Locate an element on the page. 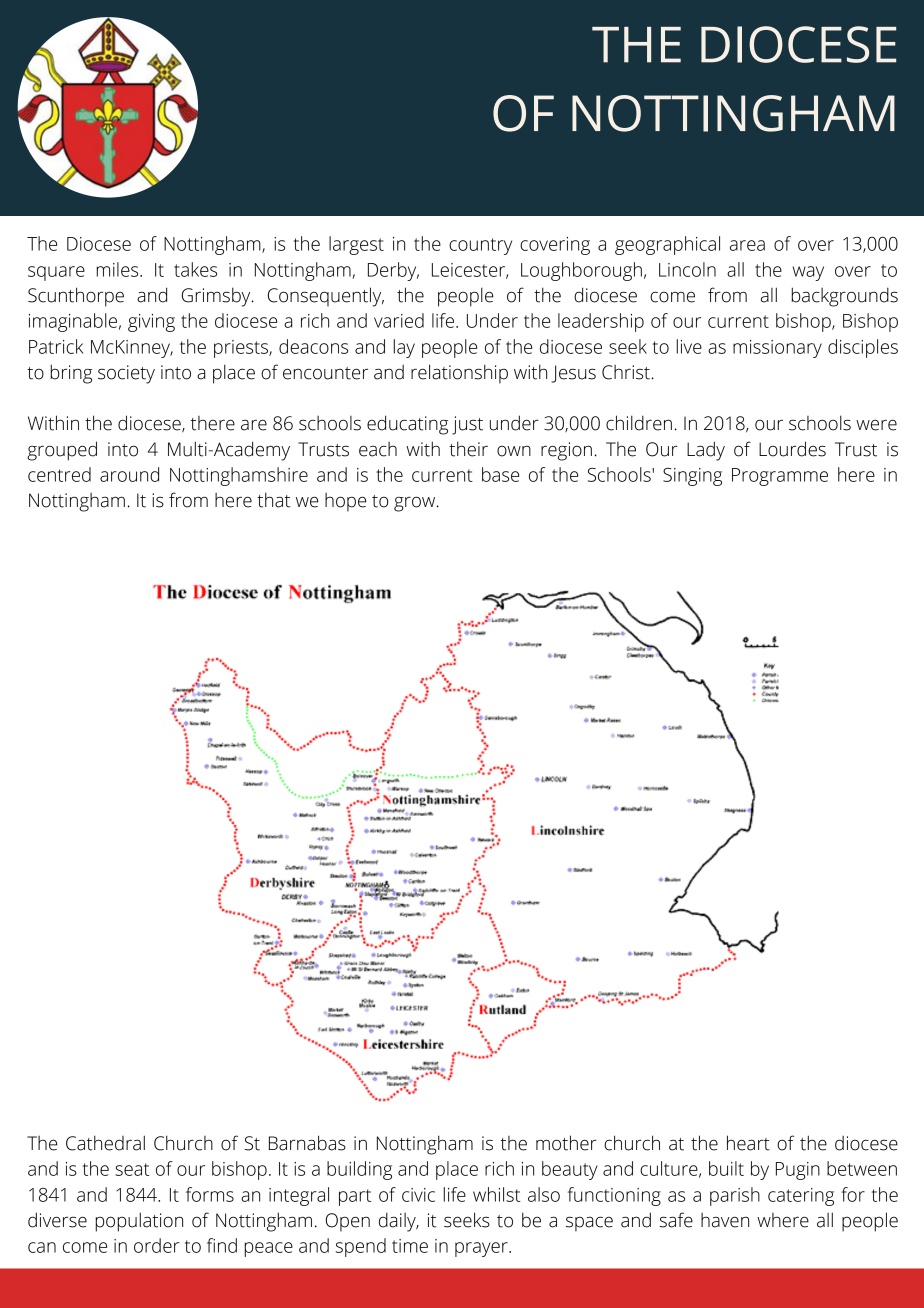 The height and width of the page is (1308, 924). grow is located at coordinates (416, 504).
